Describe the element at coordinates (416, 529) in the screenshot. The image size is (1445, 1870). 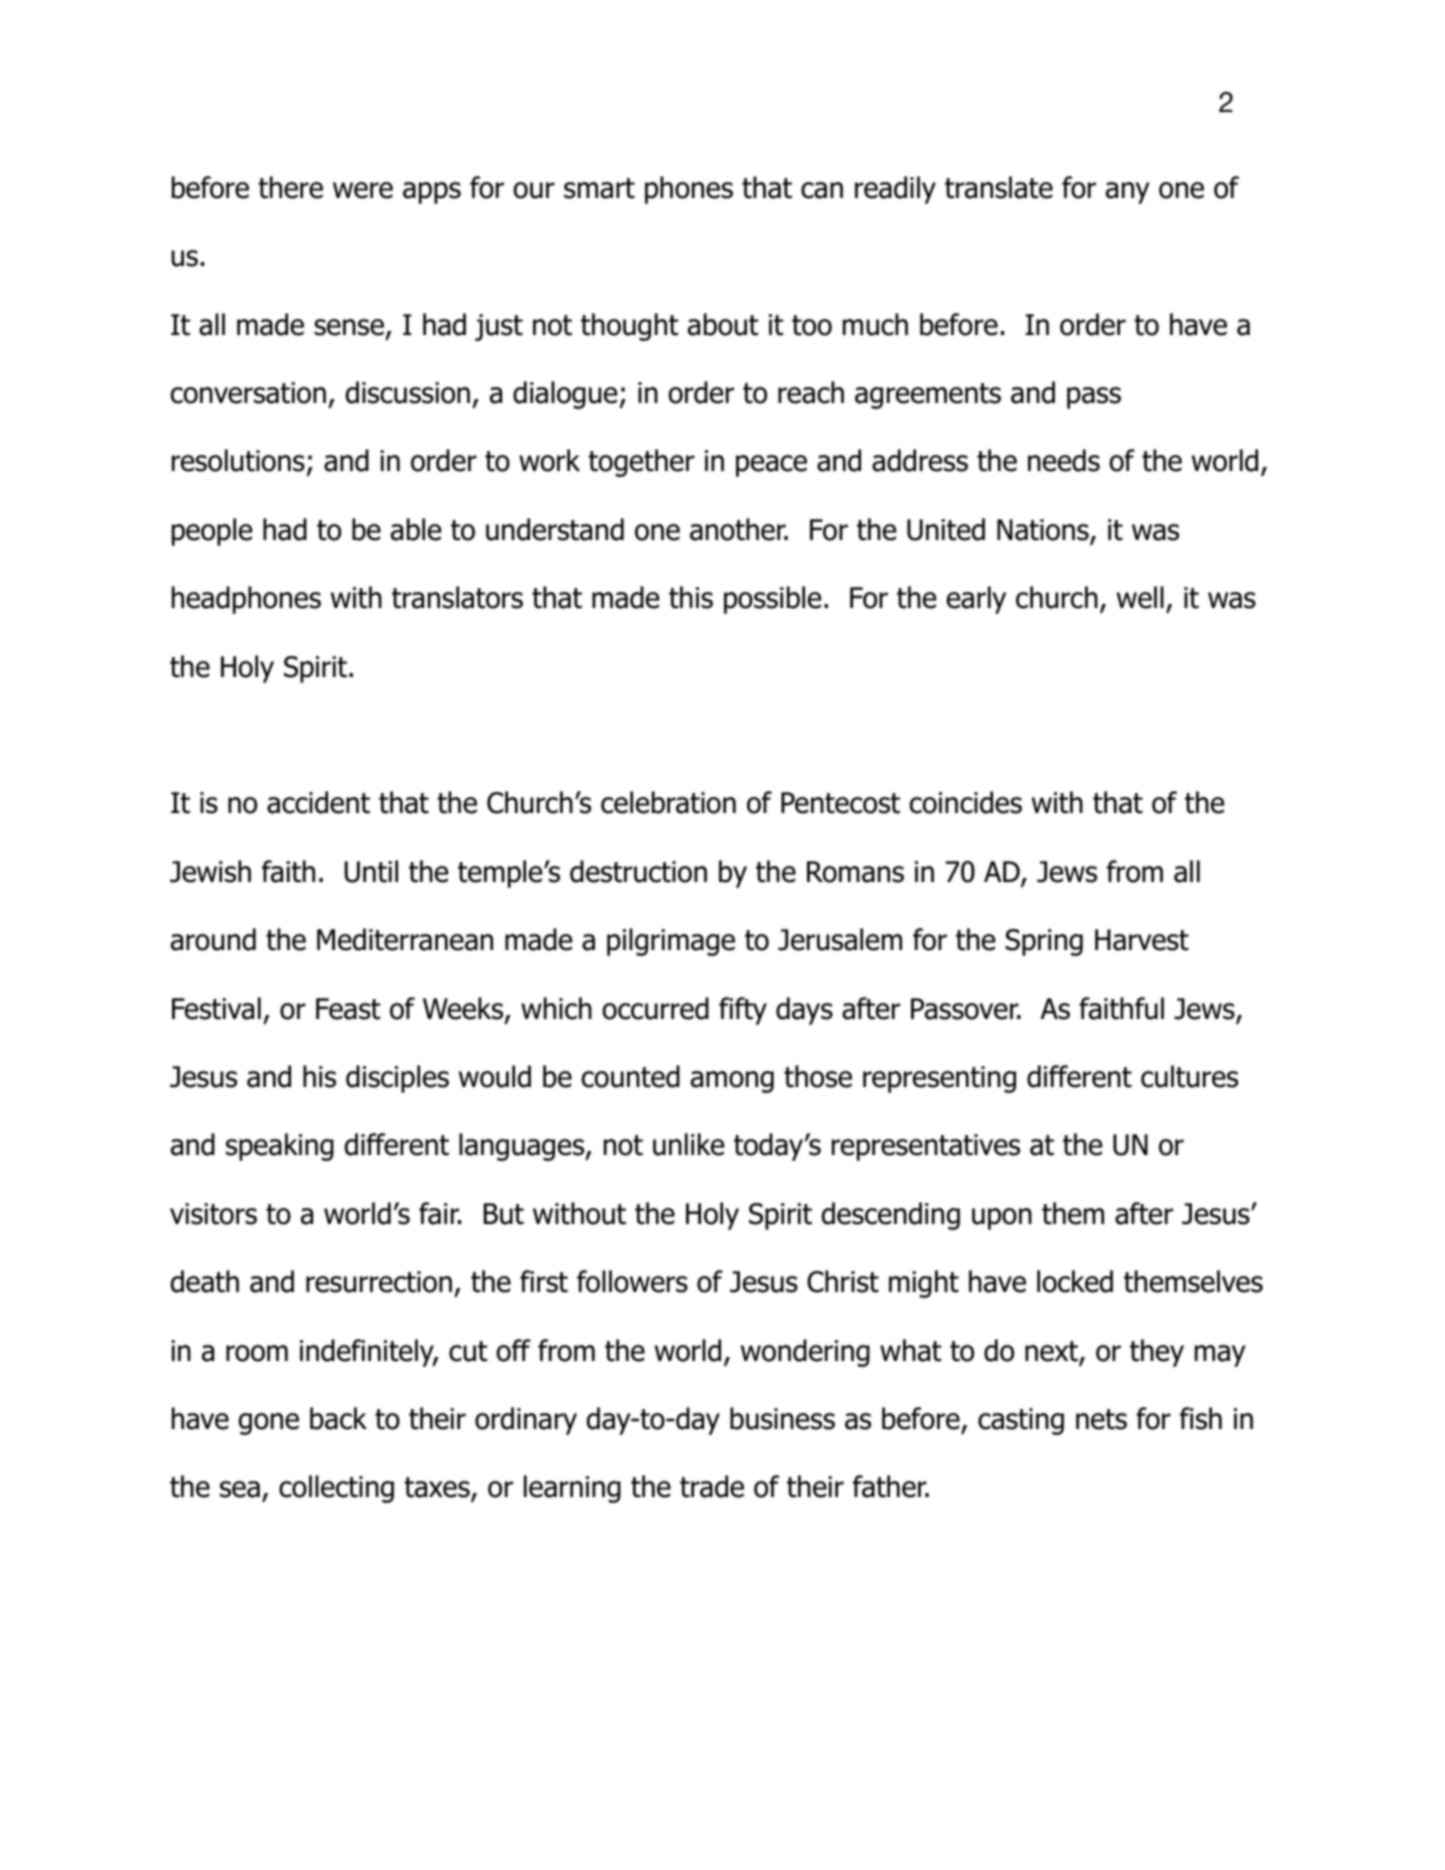
I see `able` at that location.
